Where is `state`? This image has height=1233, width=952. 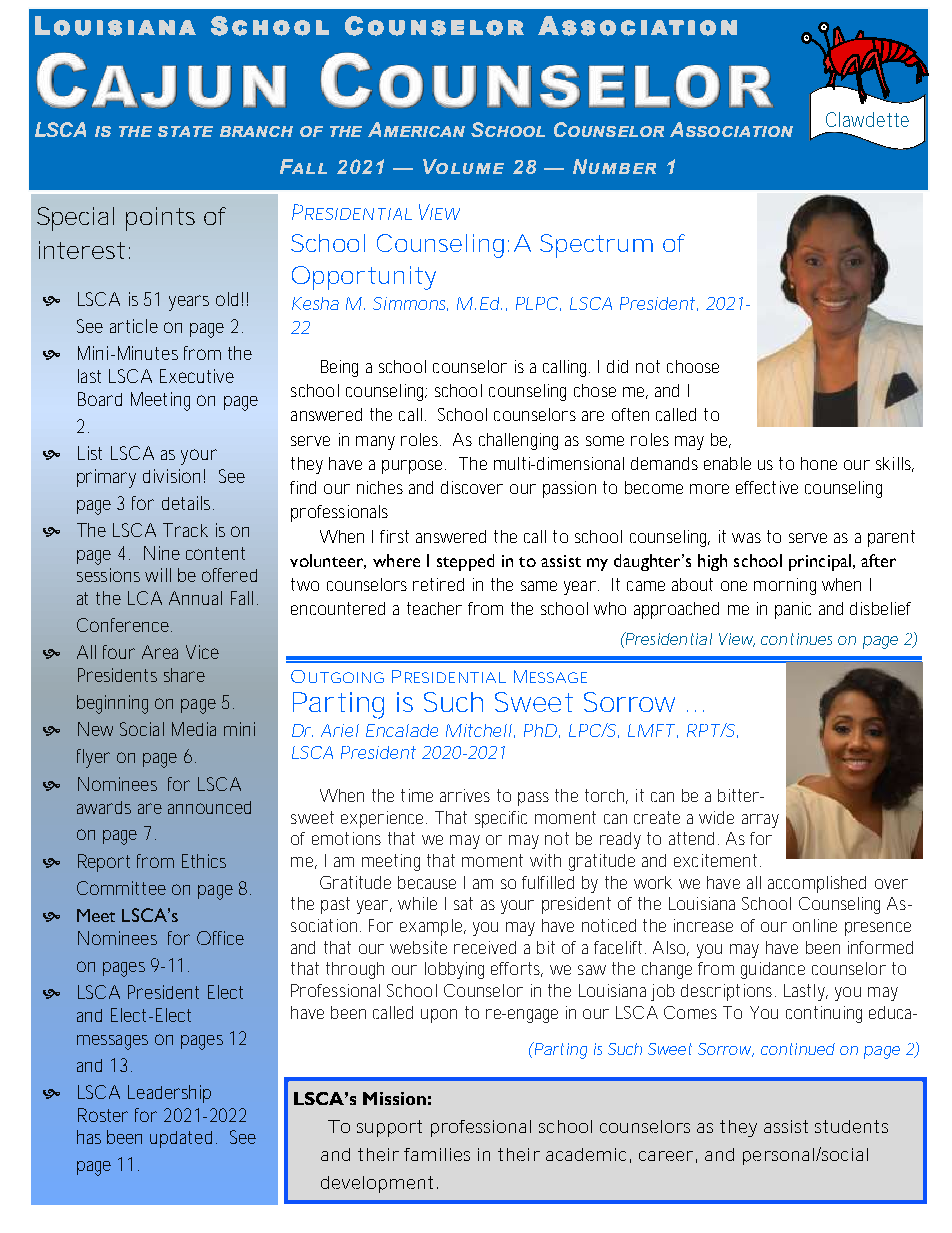
state is located at coordinates (185, 131).
